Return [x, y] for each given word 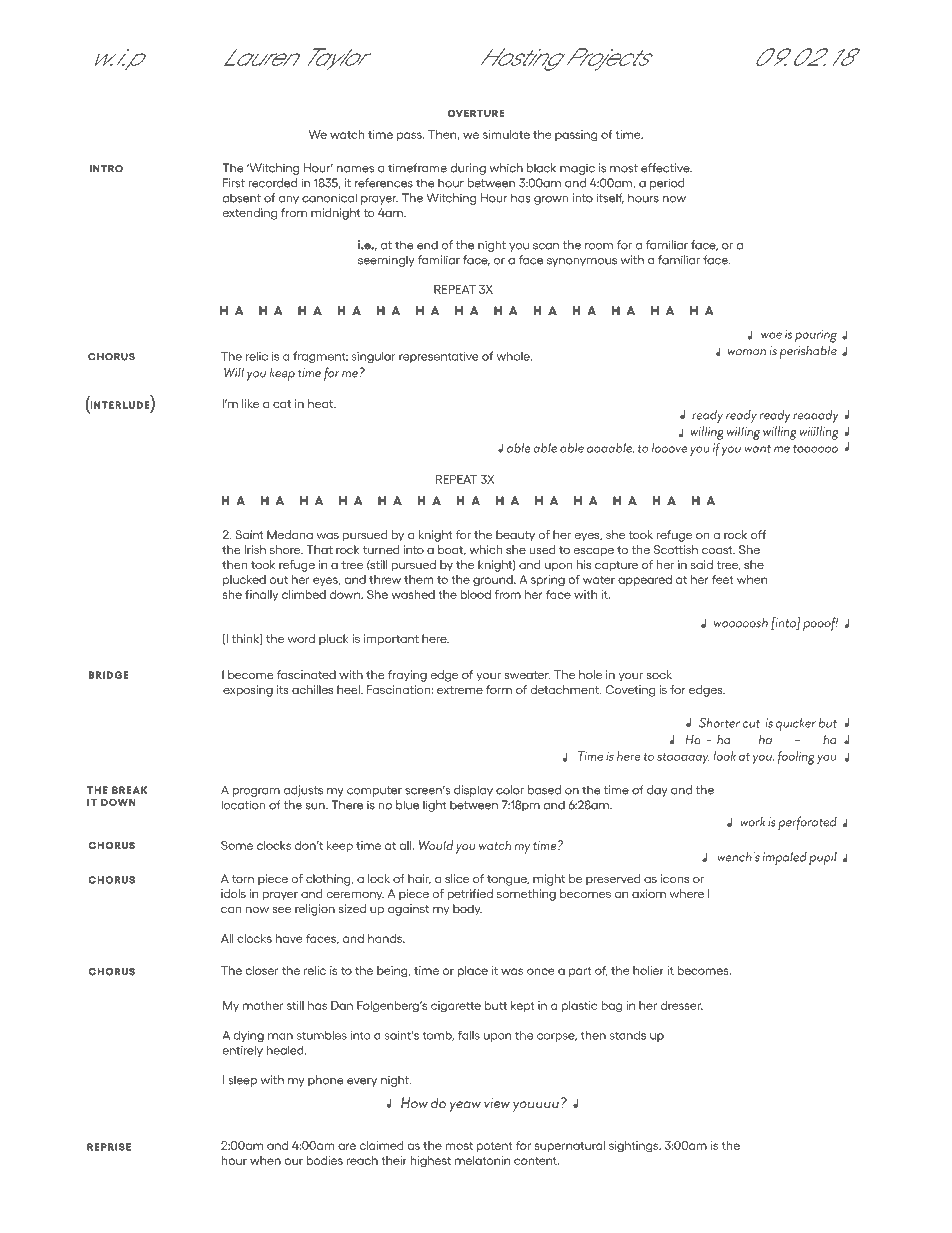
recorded [272, 183]
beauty [515, 535]
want [757, 449]
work [752, 822]
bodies [325, 1160]
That [320, 549]
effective [666, 168]
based [544, 790]
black [541, 168]
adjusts [303, 791]
